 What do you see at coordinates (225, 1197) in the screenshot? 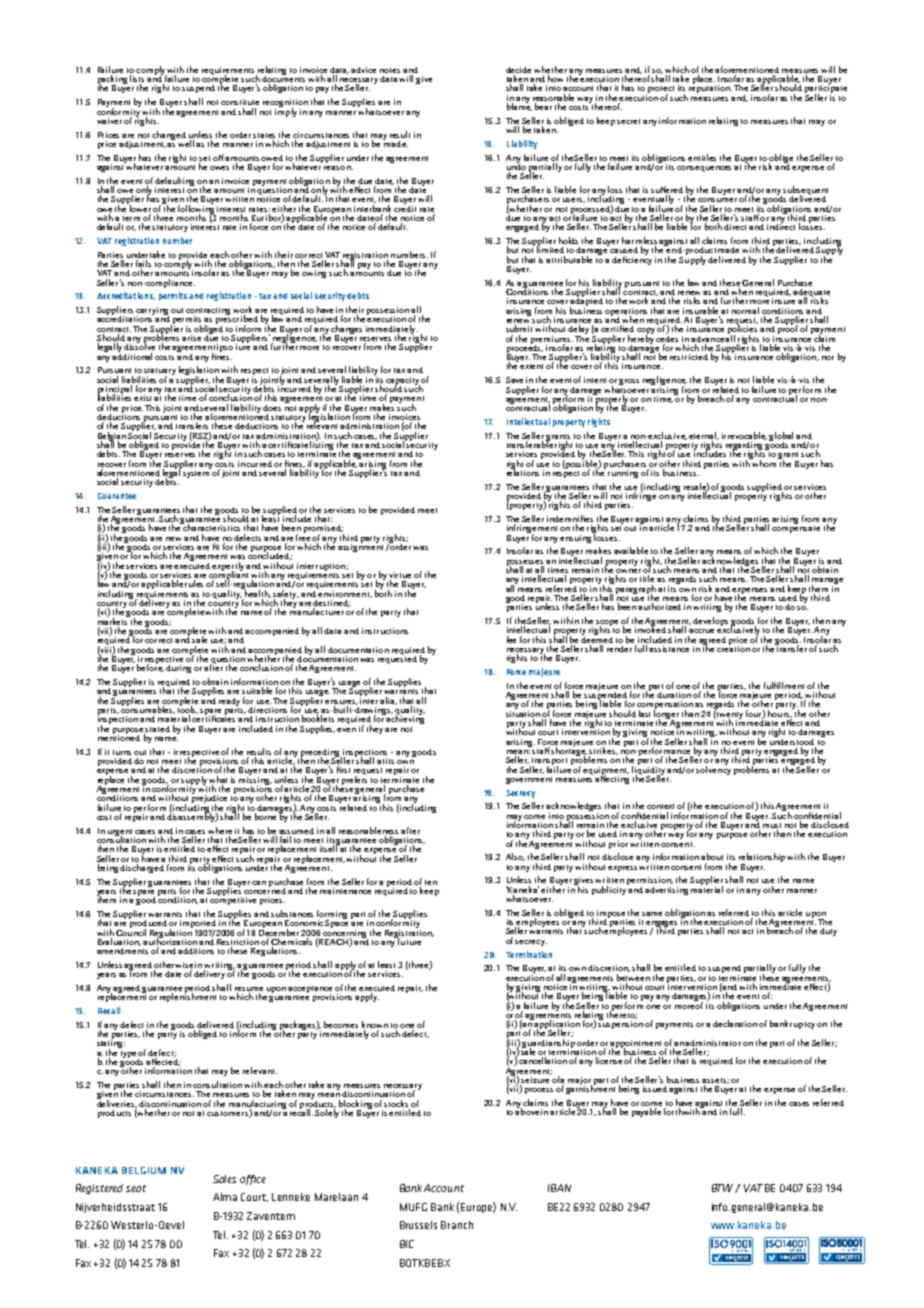
I see `Alma` at bounding box center [225, 1197].
